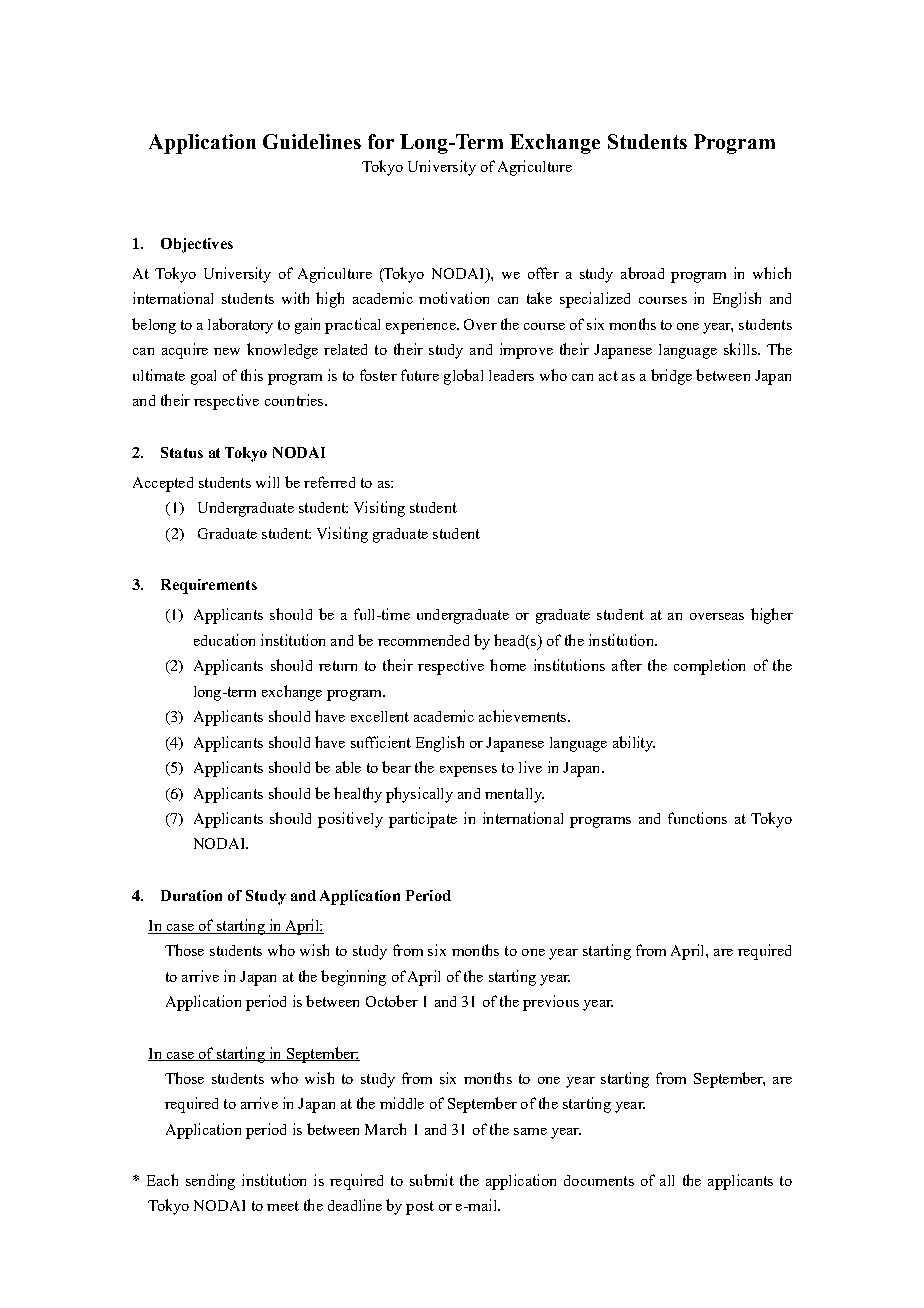  What do you see at coordinates (423, 820) in the screenshot?
I see `participate` at bounding box center [423, 820].
